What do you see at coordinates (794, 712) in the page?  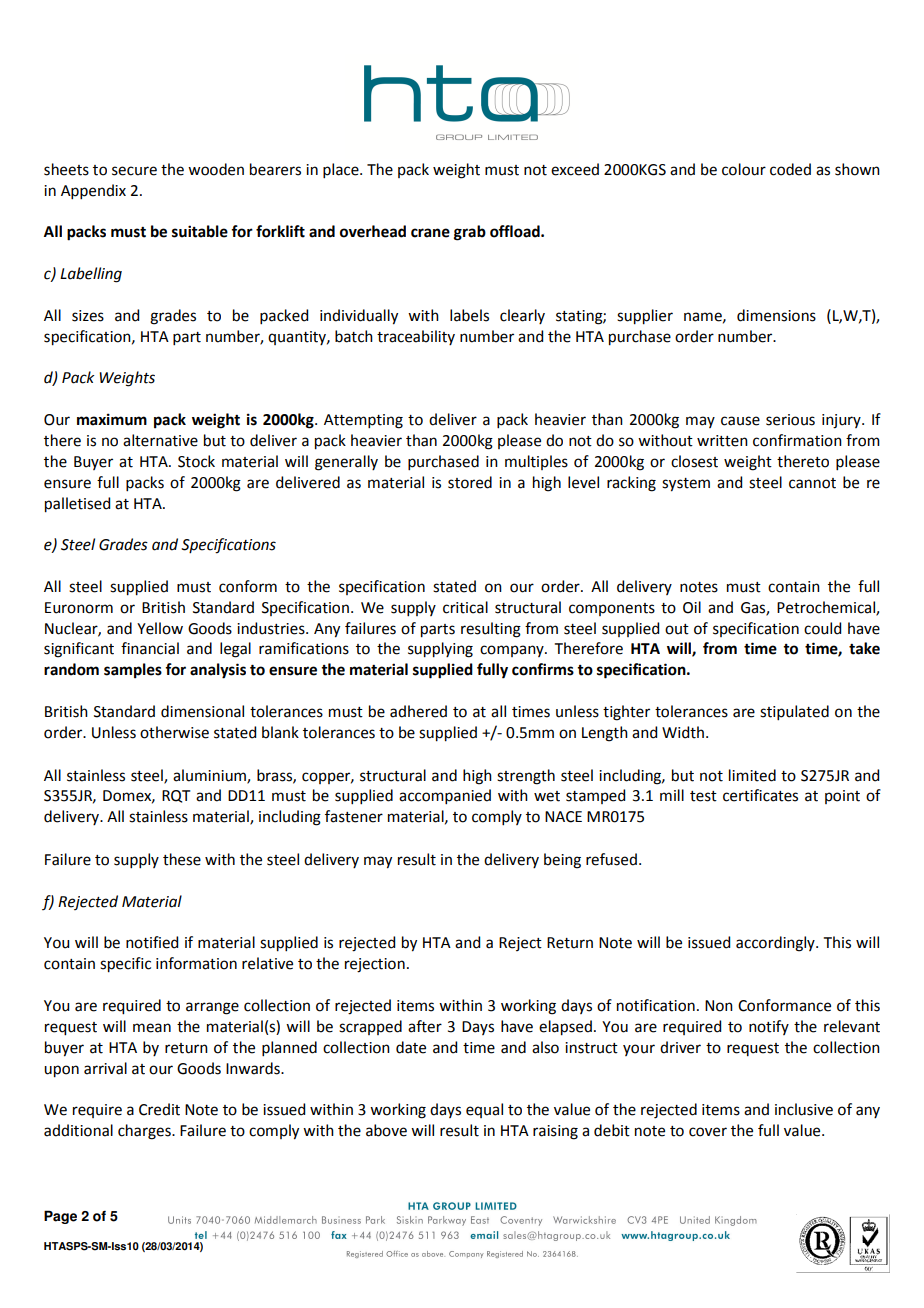 I see `stipulated` at bounding box center [794, 712].
